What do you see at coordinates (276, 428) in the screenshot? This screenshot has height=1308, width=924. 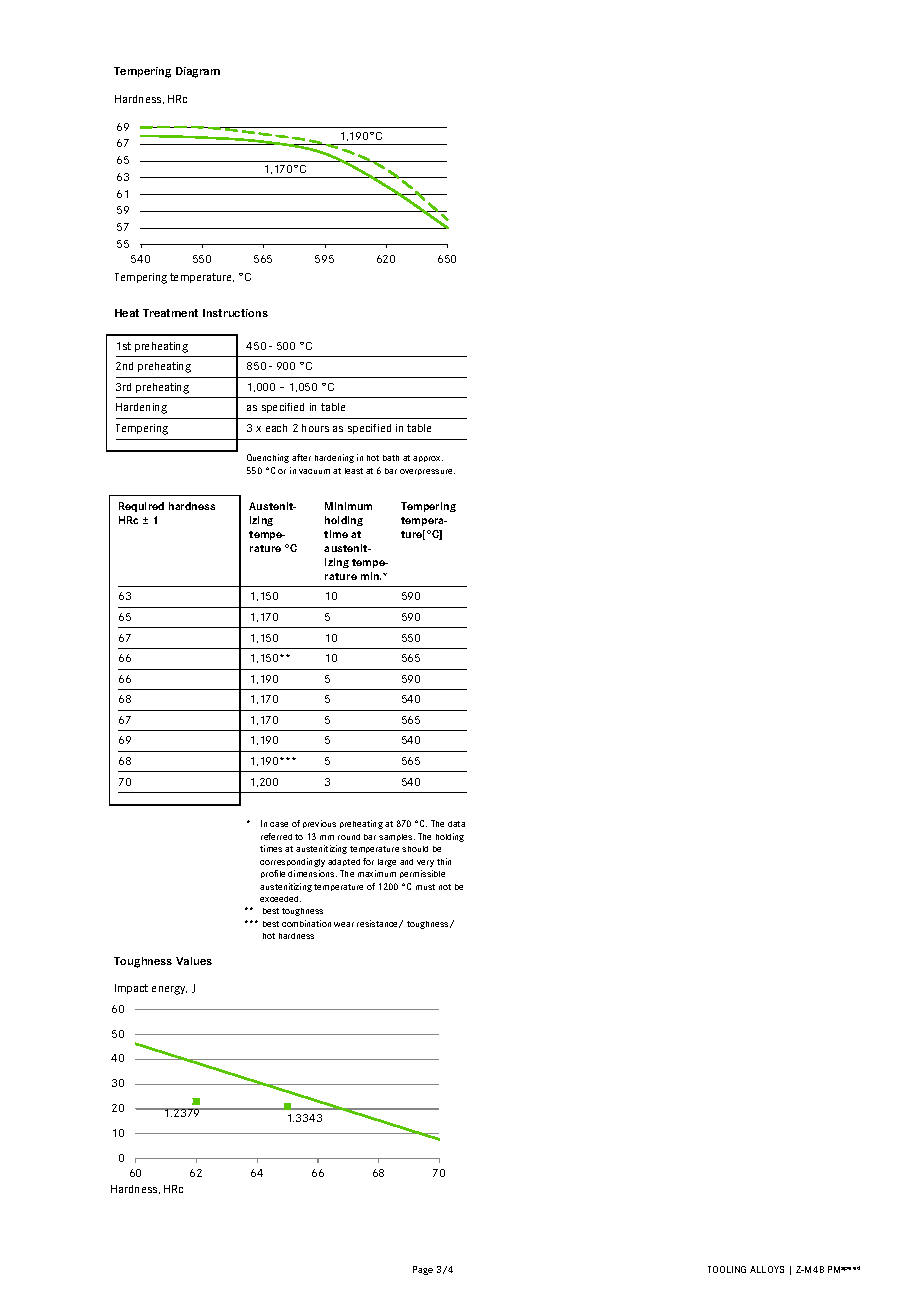 I see `each` at bounding box center [276, 428].
